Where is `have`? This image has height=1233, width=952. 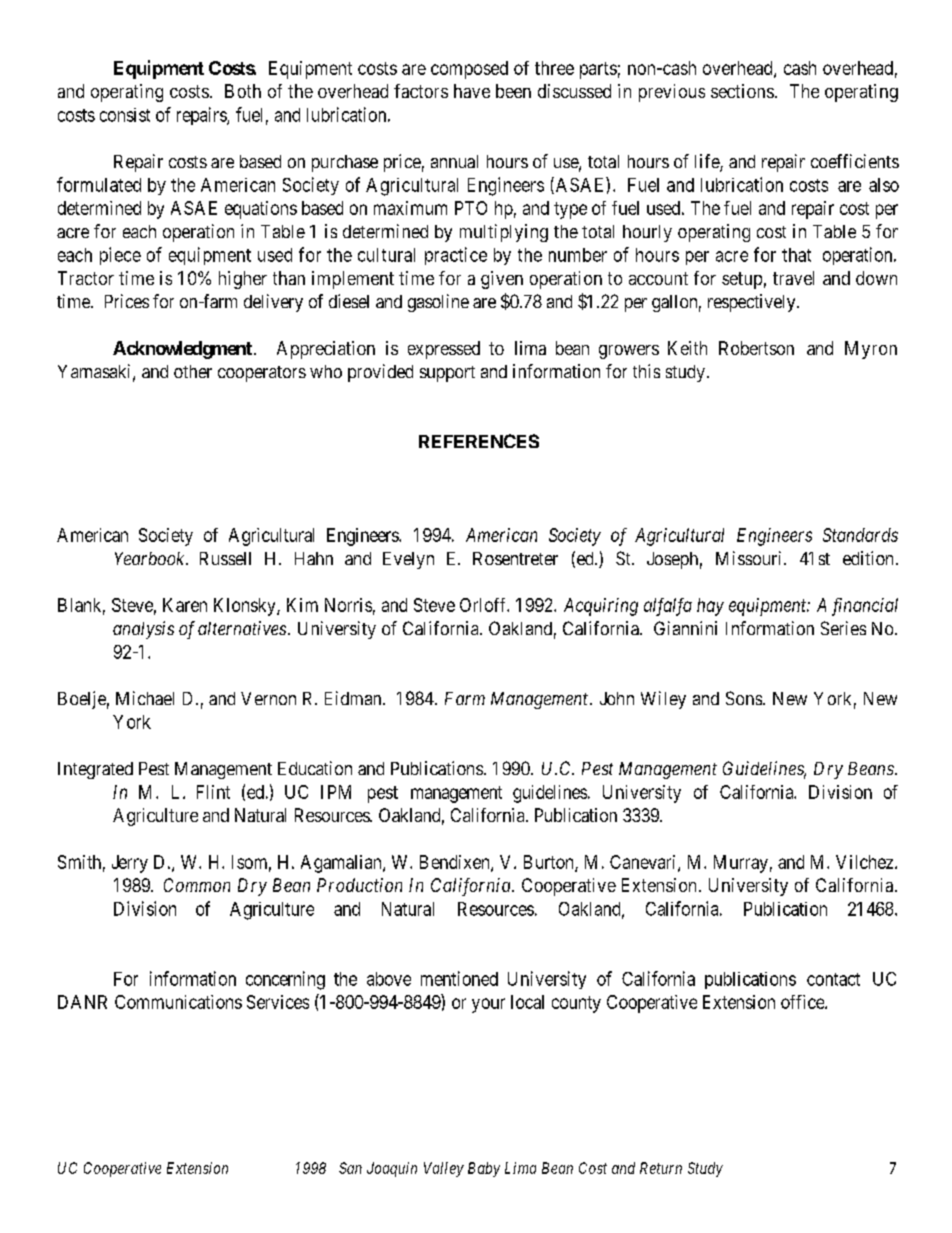 have is located at coordinates (472, 91).
